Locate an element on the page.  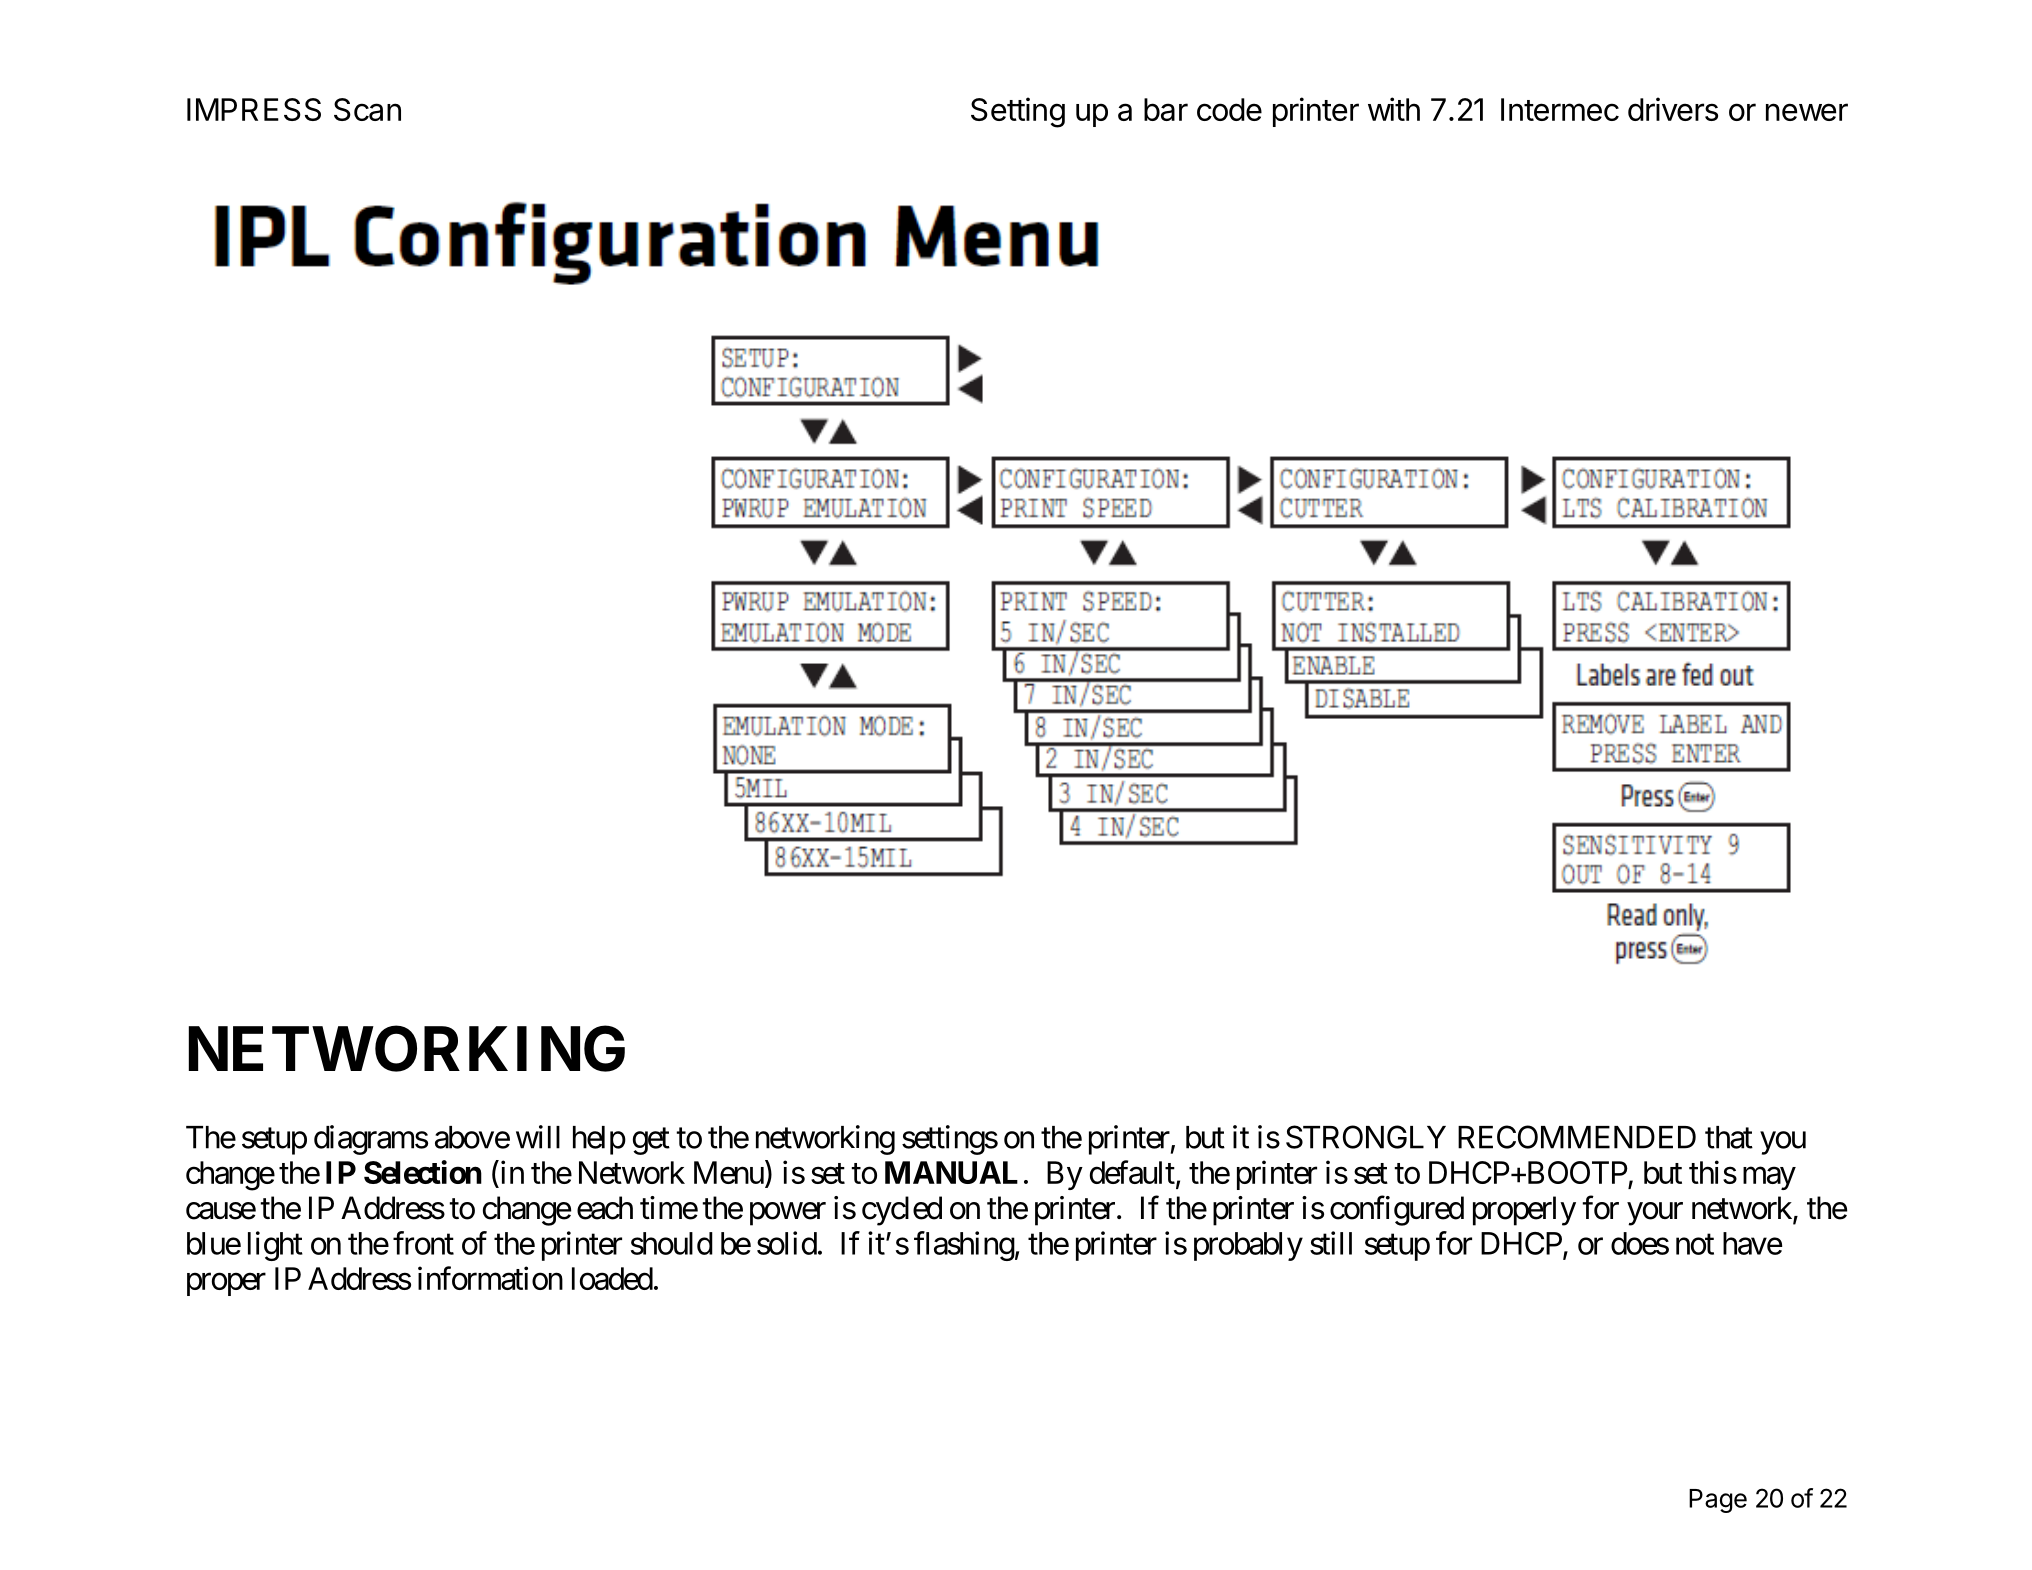
information is located at coordinates (490, 1278).
